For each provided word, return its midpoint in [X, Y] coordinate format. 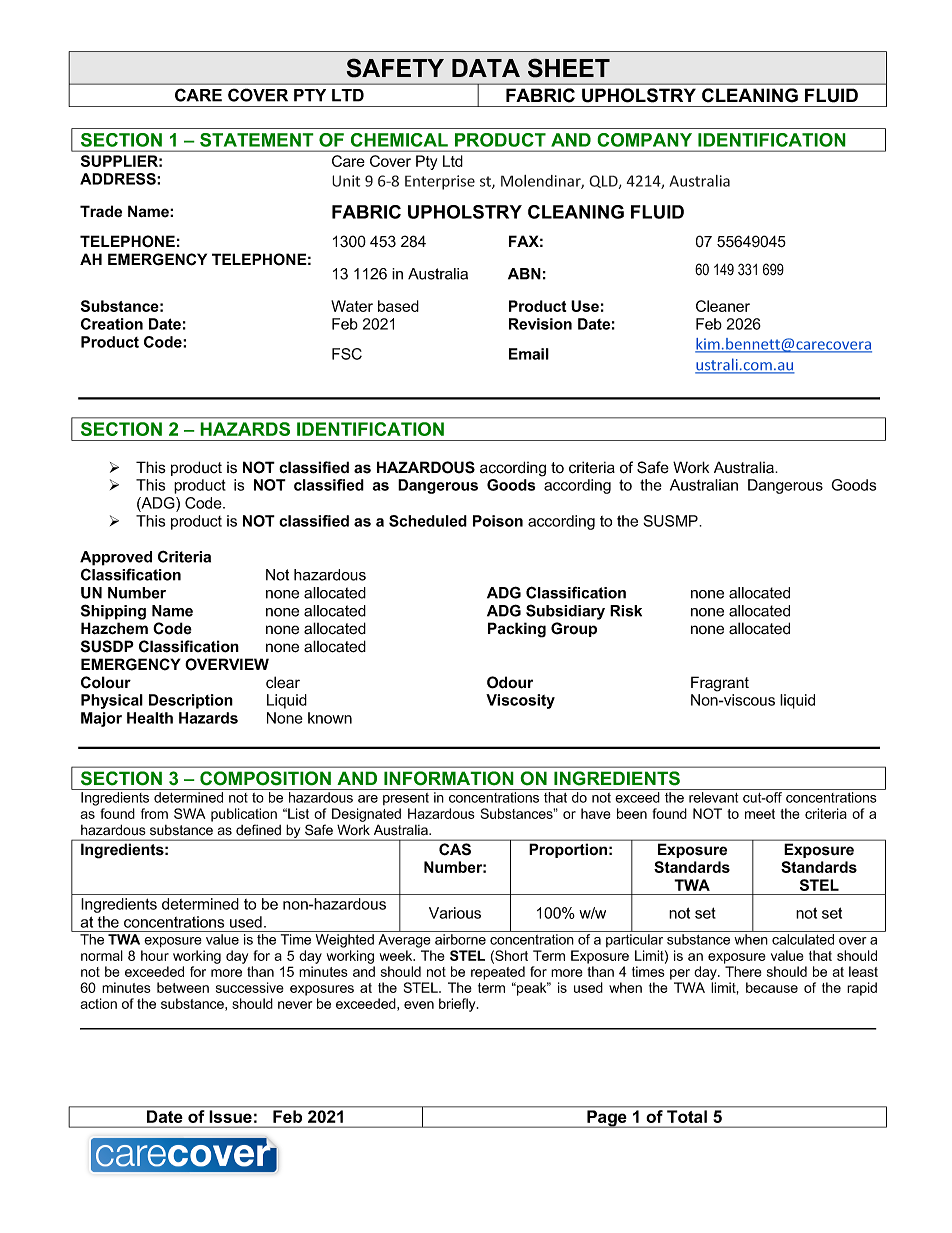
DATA [486, 68]
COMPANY [644, 140]
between [183, 987]
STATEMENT [257, 140]
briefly [458, 1005]
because [772, 987]
